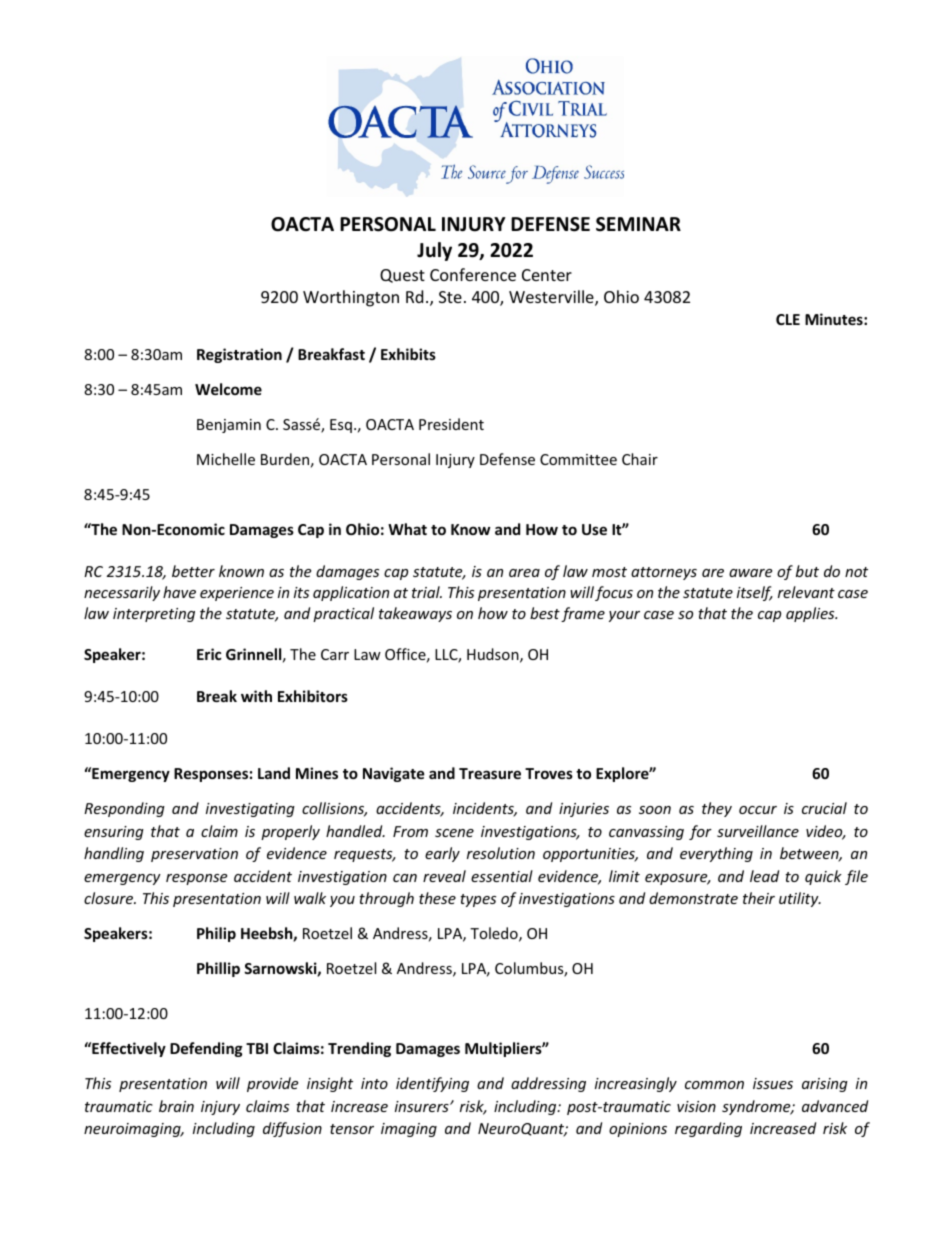 This document has height=1233, width=952. I want to click on occur, so click(758, 810).
